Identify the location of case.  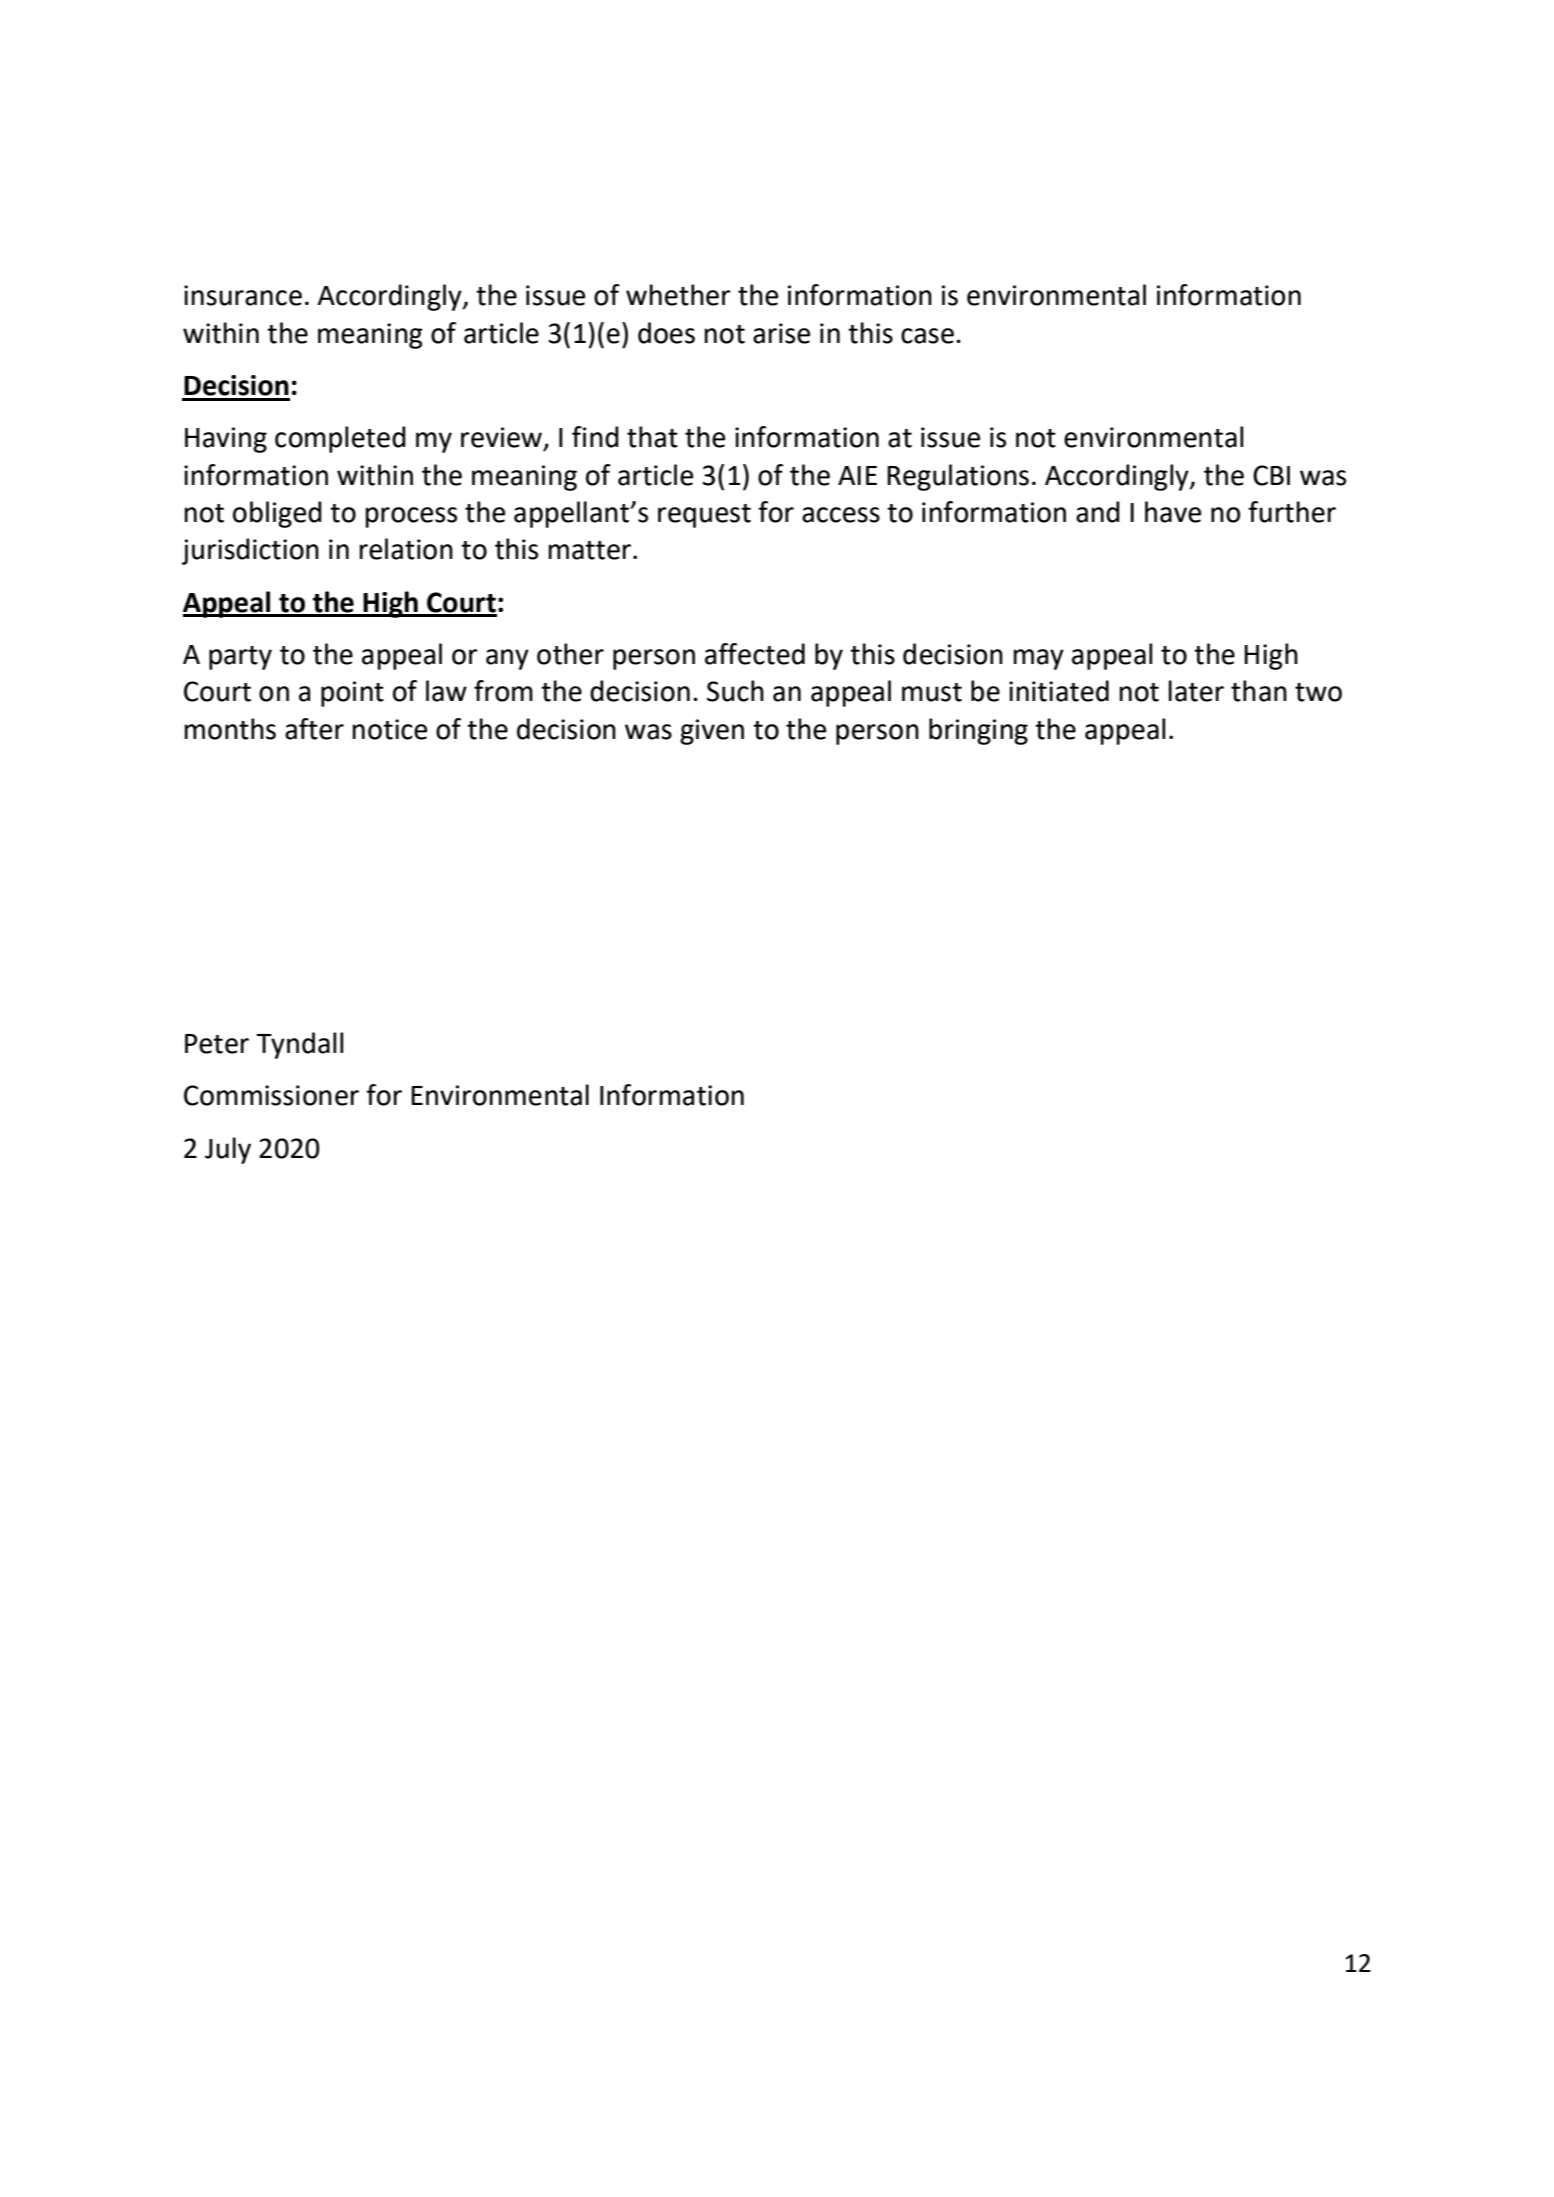
(927, 336).
